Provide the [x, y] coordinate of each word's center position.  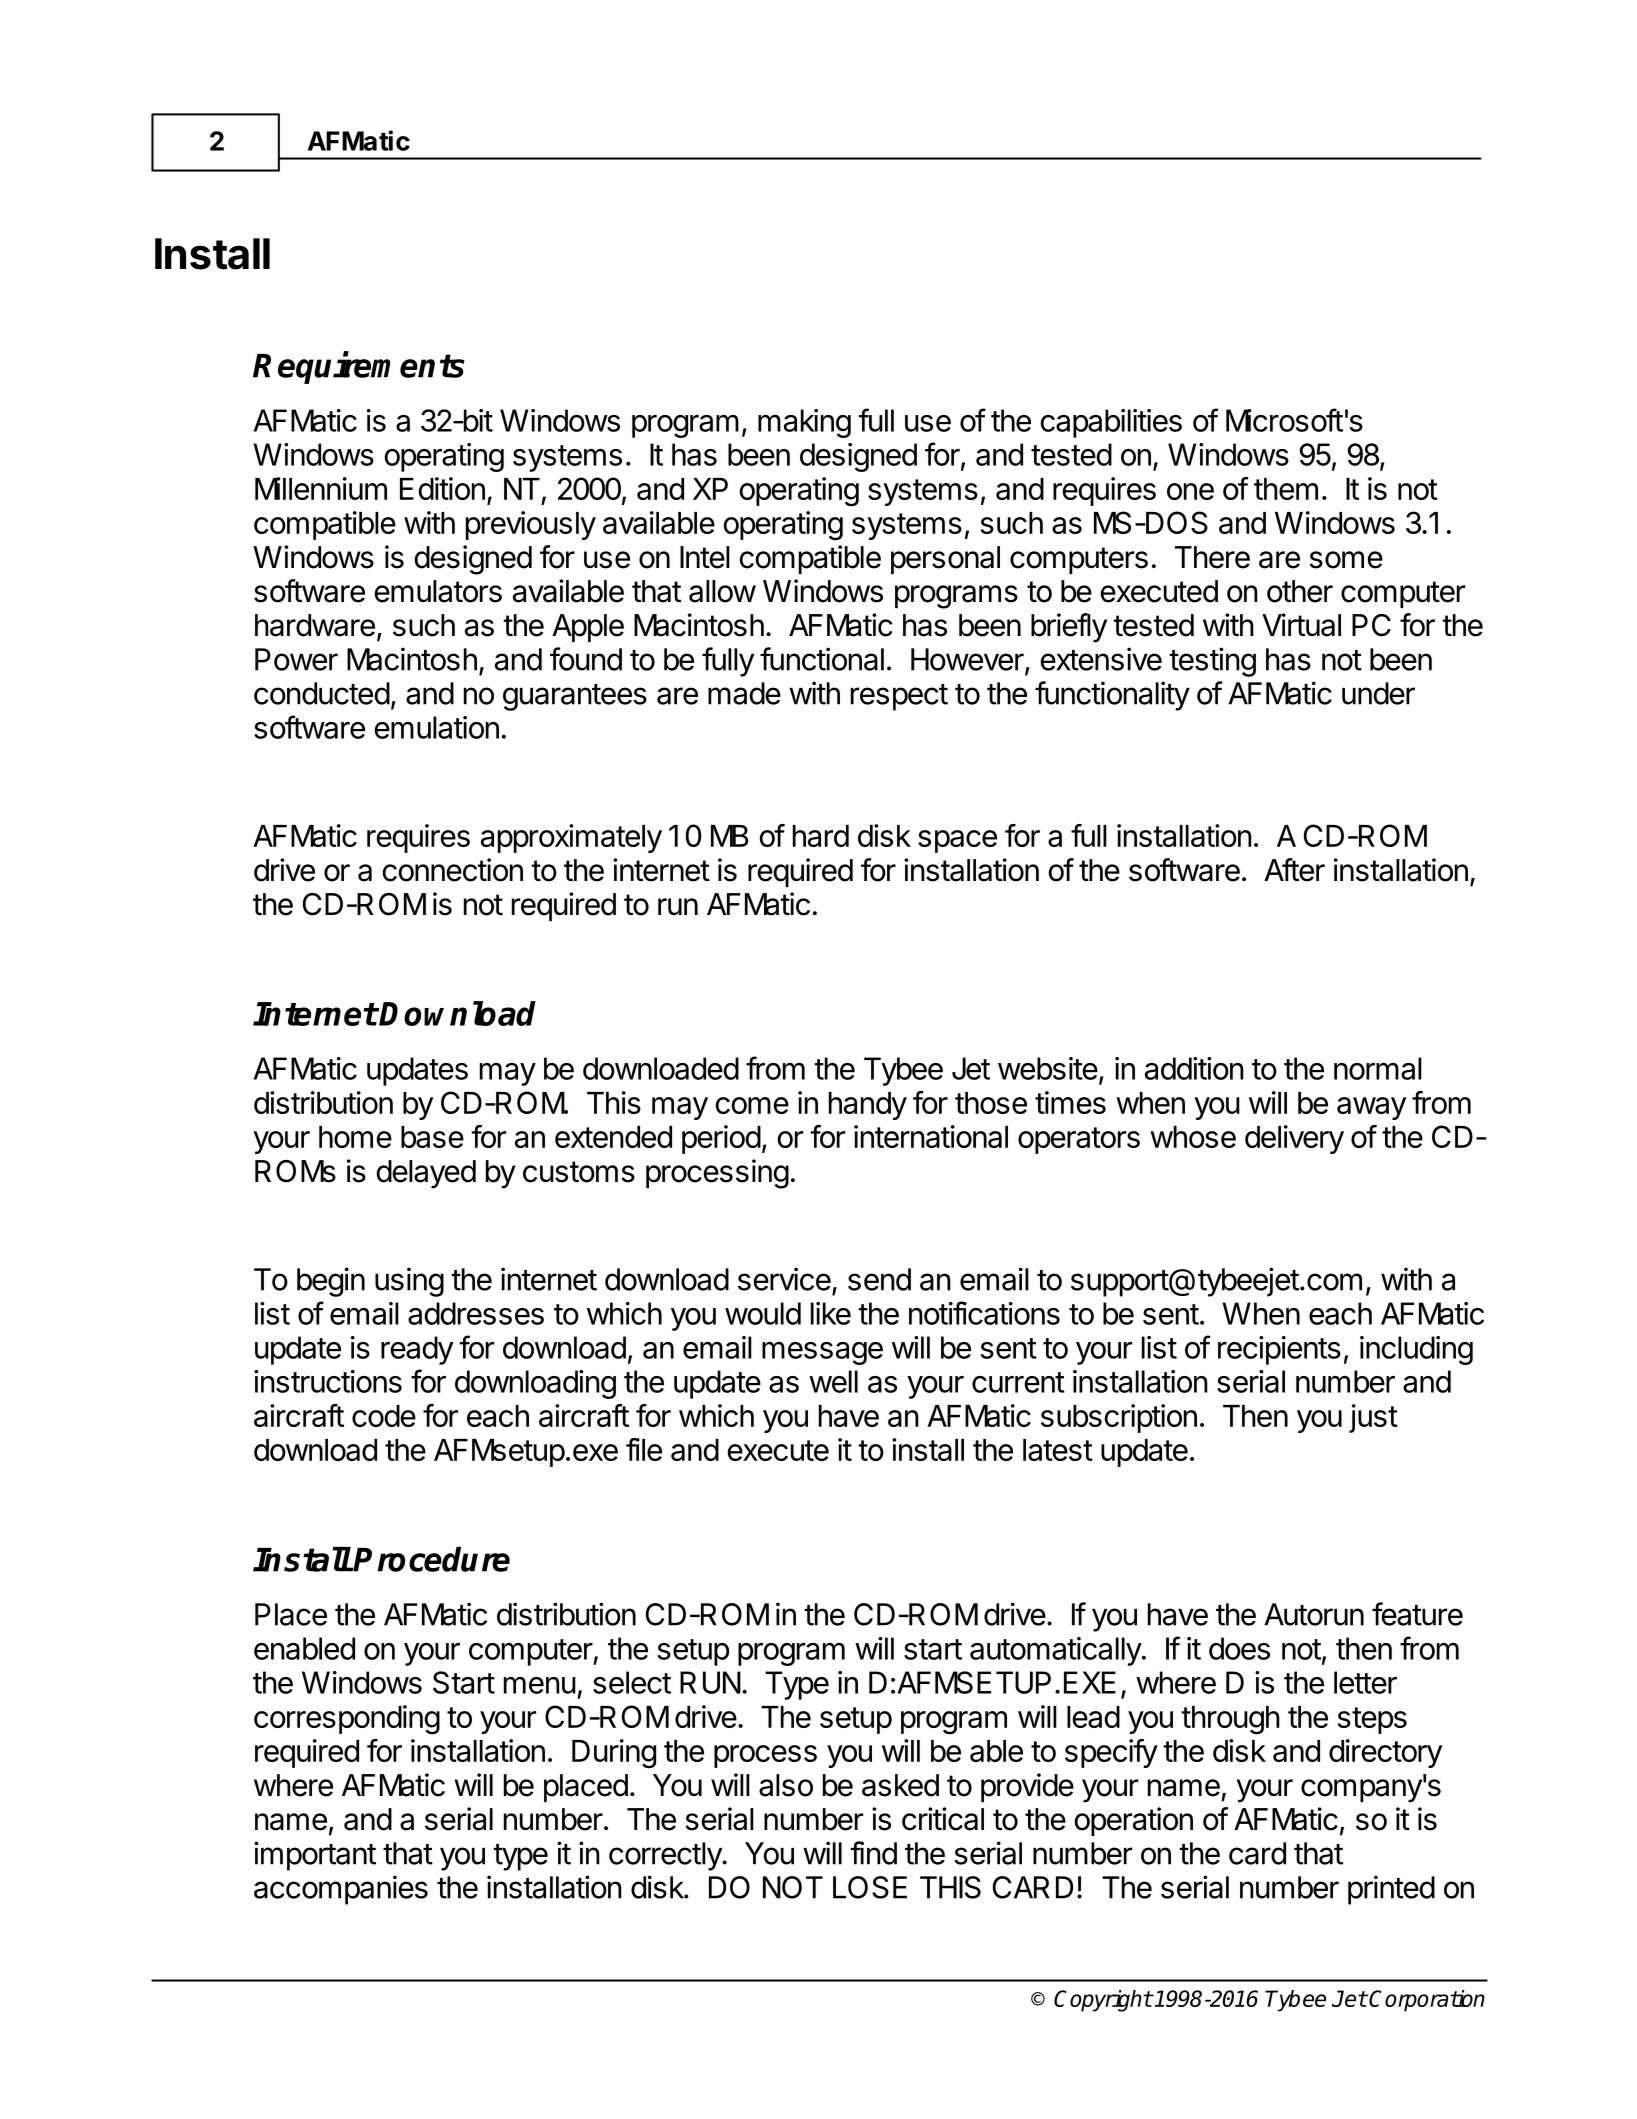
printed [1391, 1890]
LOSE [870, 1887]
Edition [442, 488]
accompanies [341, 1890]
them [1286, 489]
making [804, 423]
